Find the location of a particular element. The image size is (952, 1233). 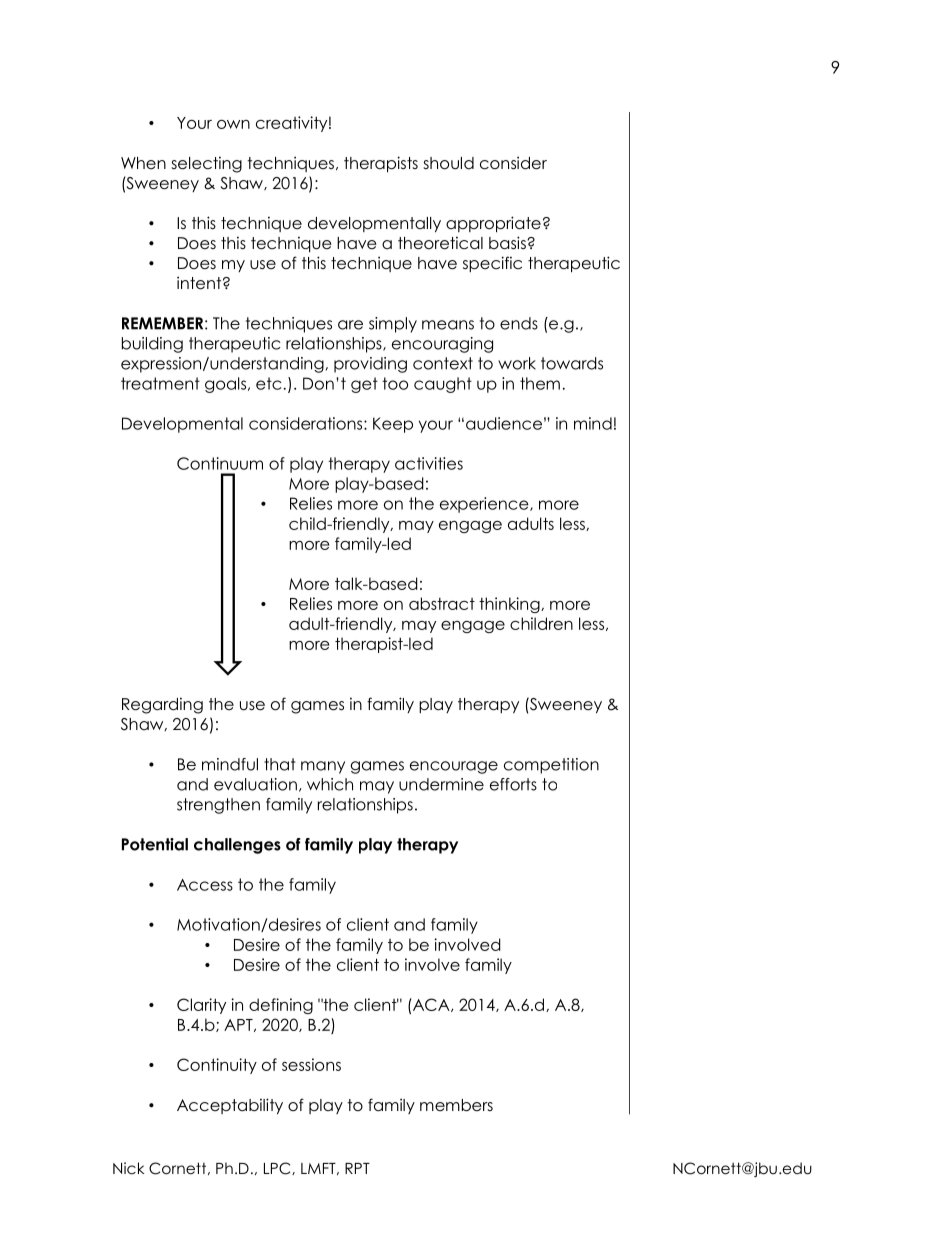

which is located at coordinates (330, 784).
